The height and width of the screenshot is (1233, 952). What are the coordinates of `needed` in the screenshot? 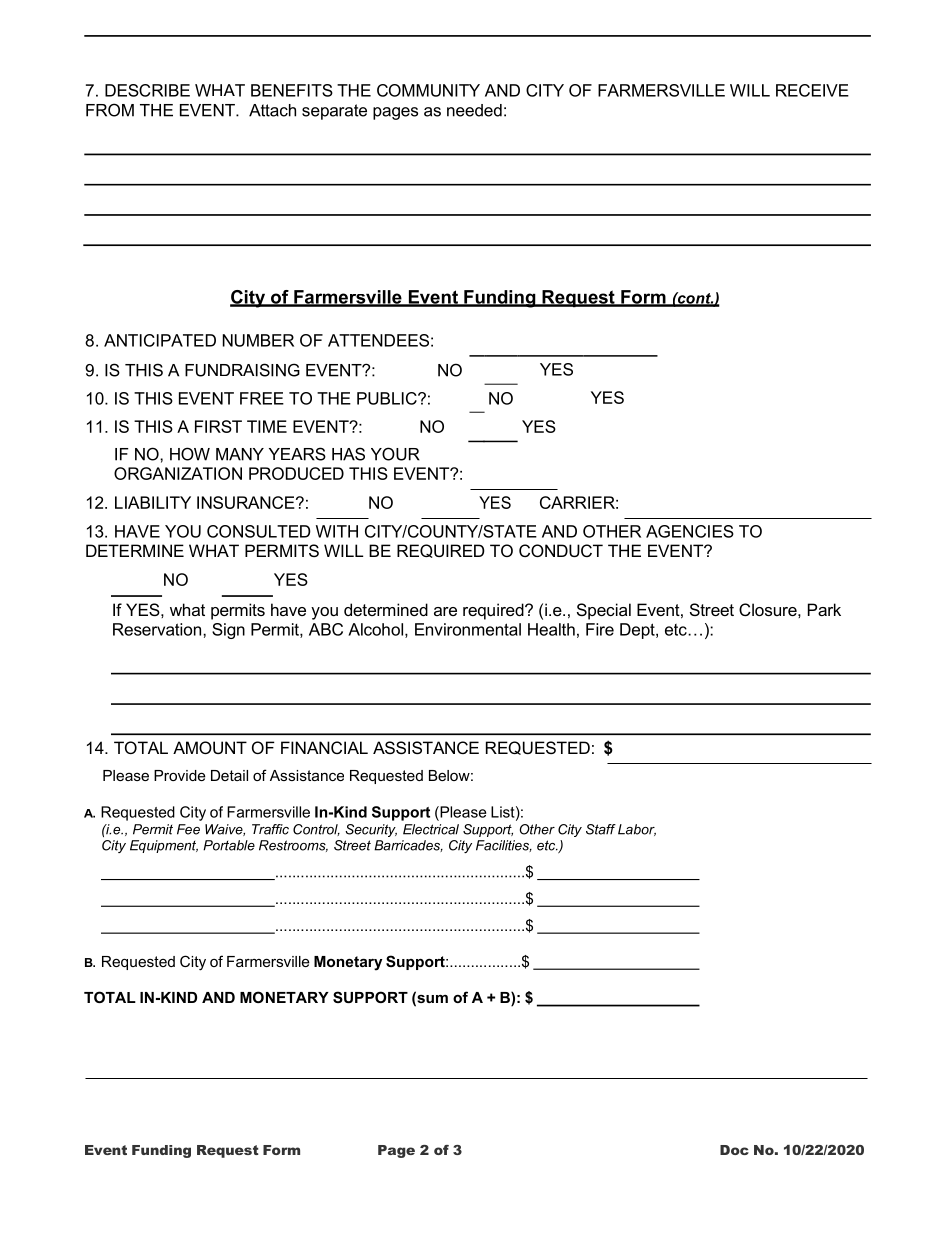 It's located at (474, 110).
